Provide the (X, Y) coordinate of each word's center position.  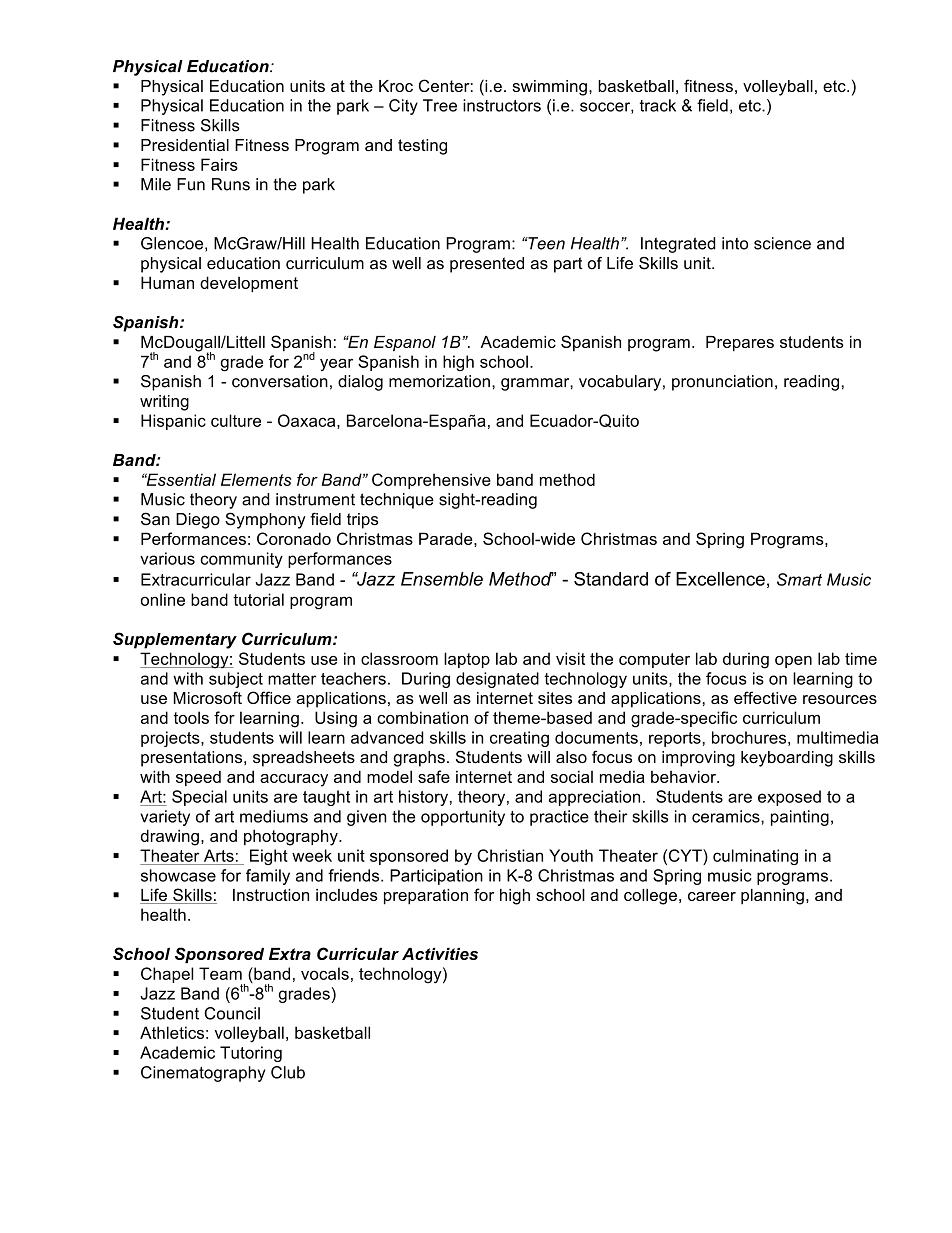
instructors (502, 105)
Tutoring (251, 1054)
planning (772, 897)
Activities (440, 954)
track (658, 105)
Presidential (185, 145)
